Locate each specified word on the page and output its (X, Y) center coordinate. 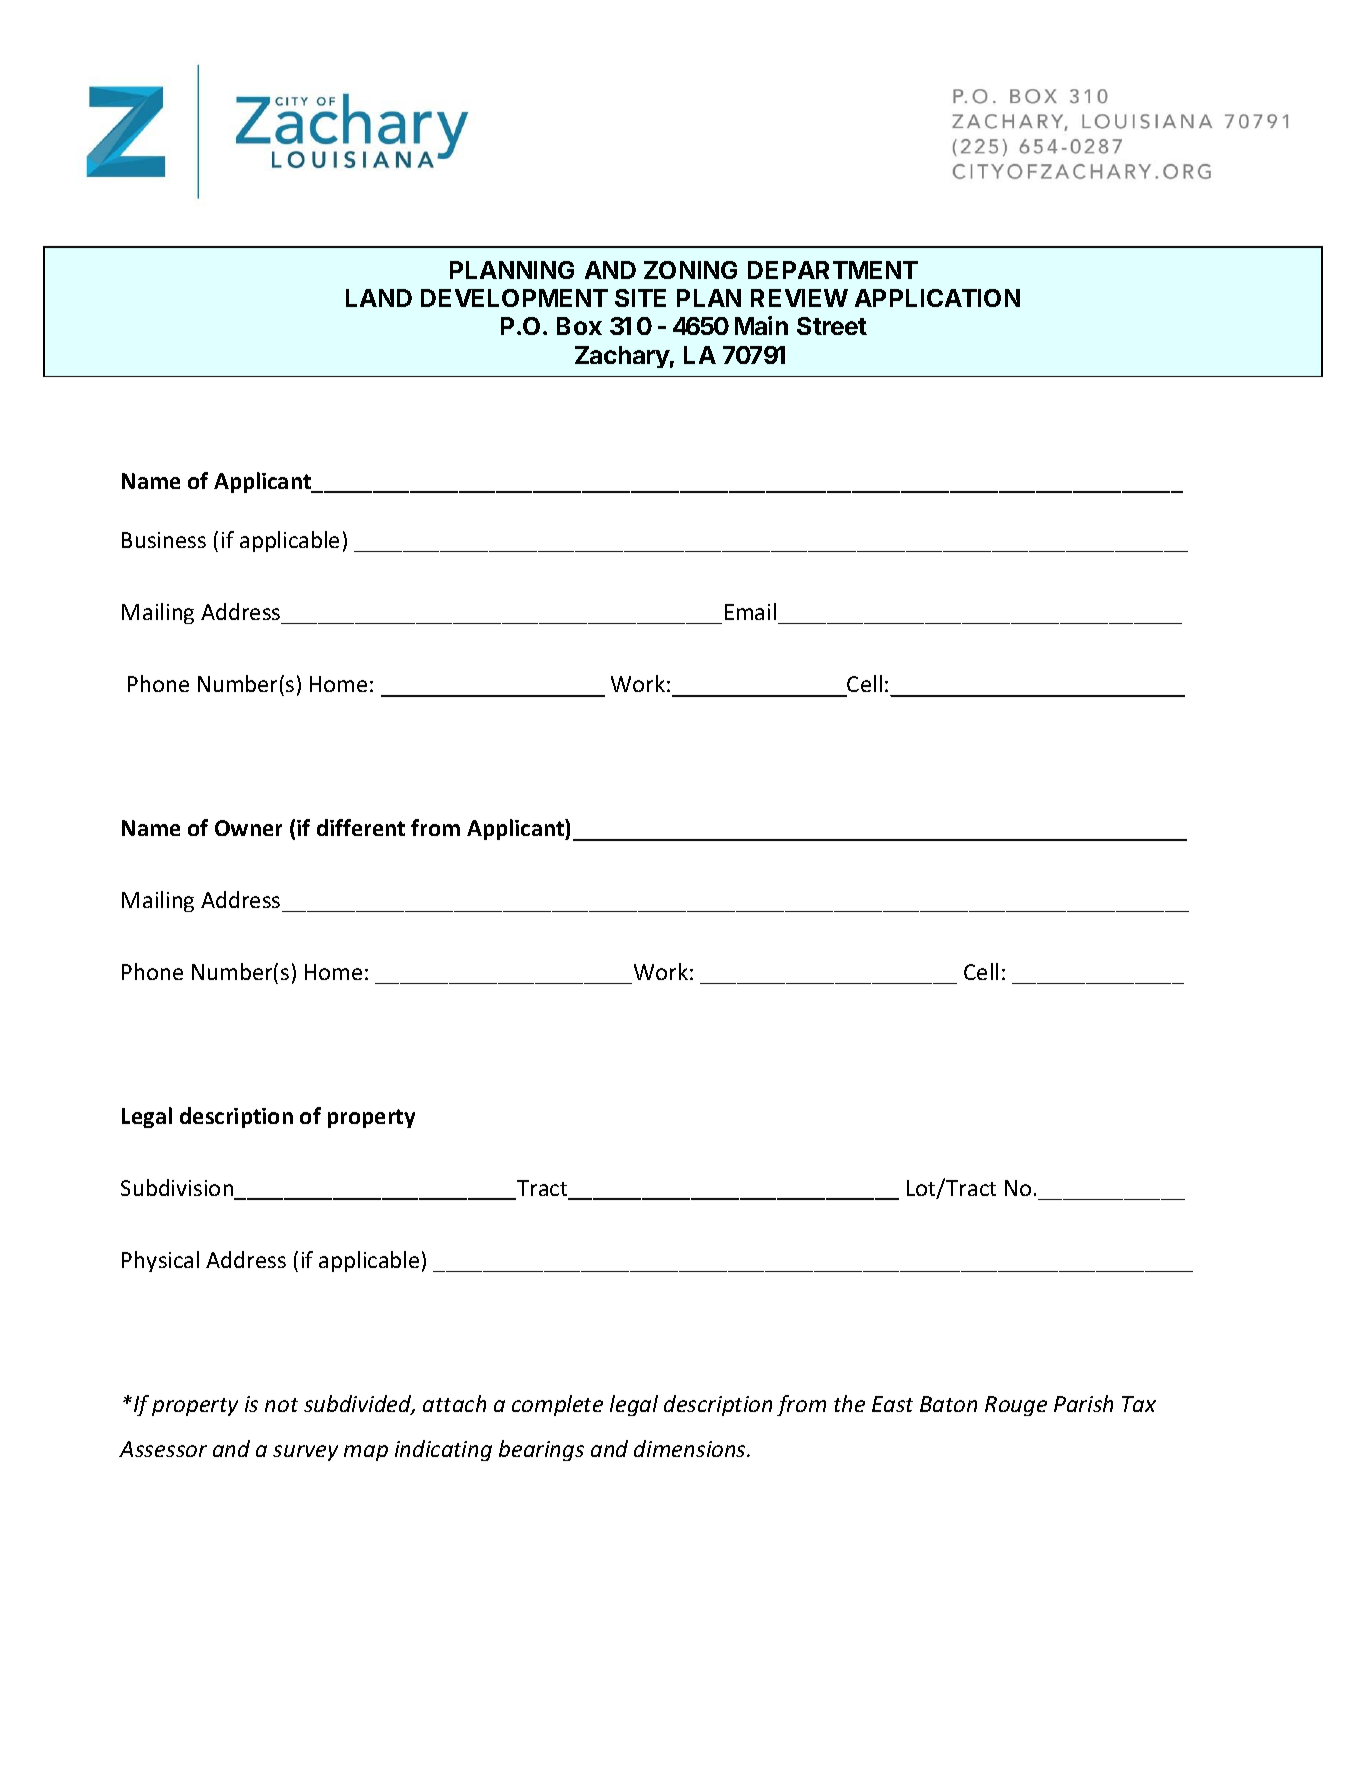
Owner (248, 828)
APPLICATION (937, 298)
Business (164, 540)
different (361, 827)
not (281, 1405)
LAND (379, 298)
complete (557, 1405)
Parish (1083, 1403)
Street (832, 326)
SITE (640, 298)
